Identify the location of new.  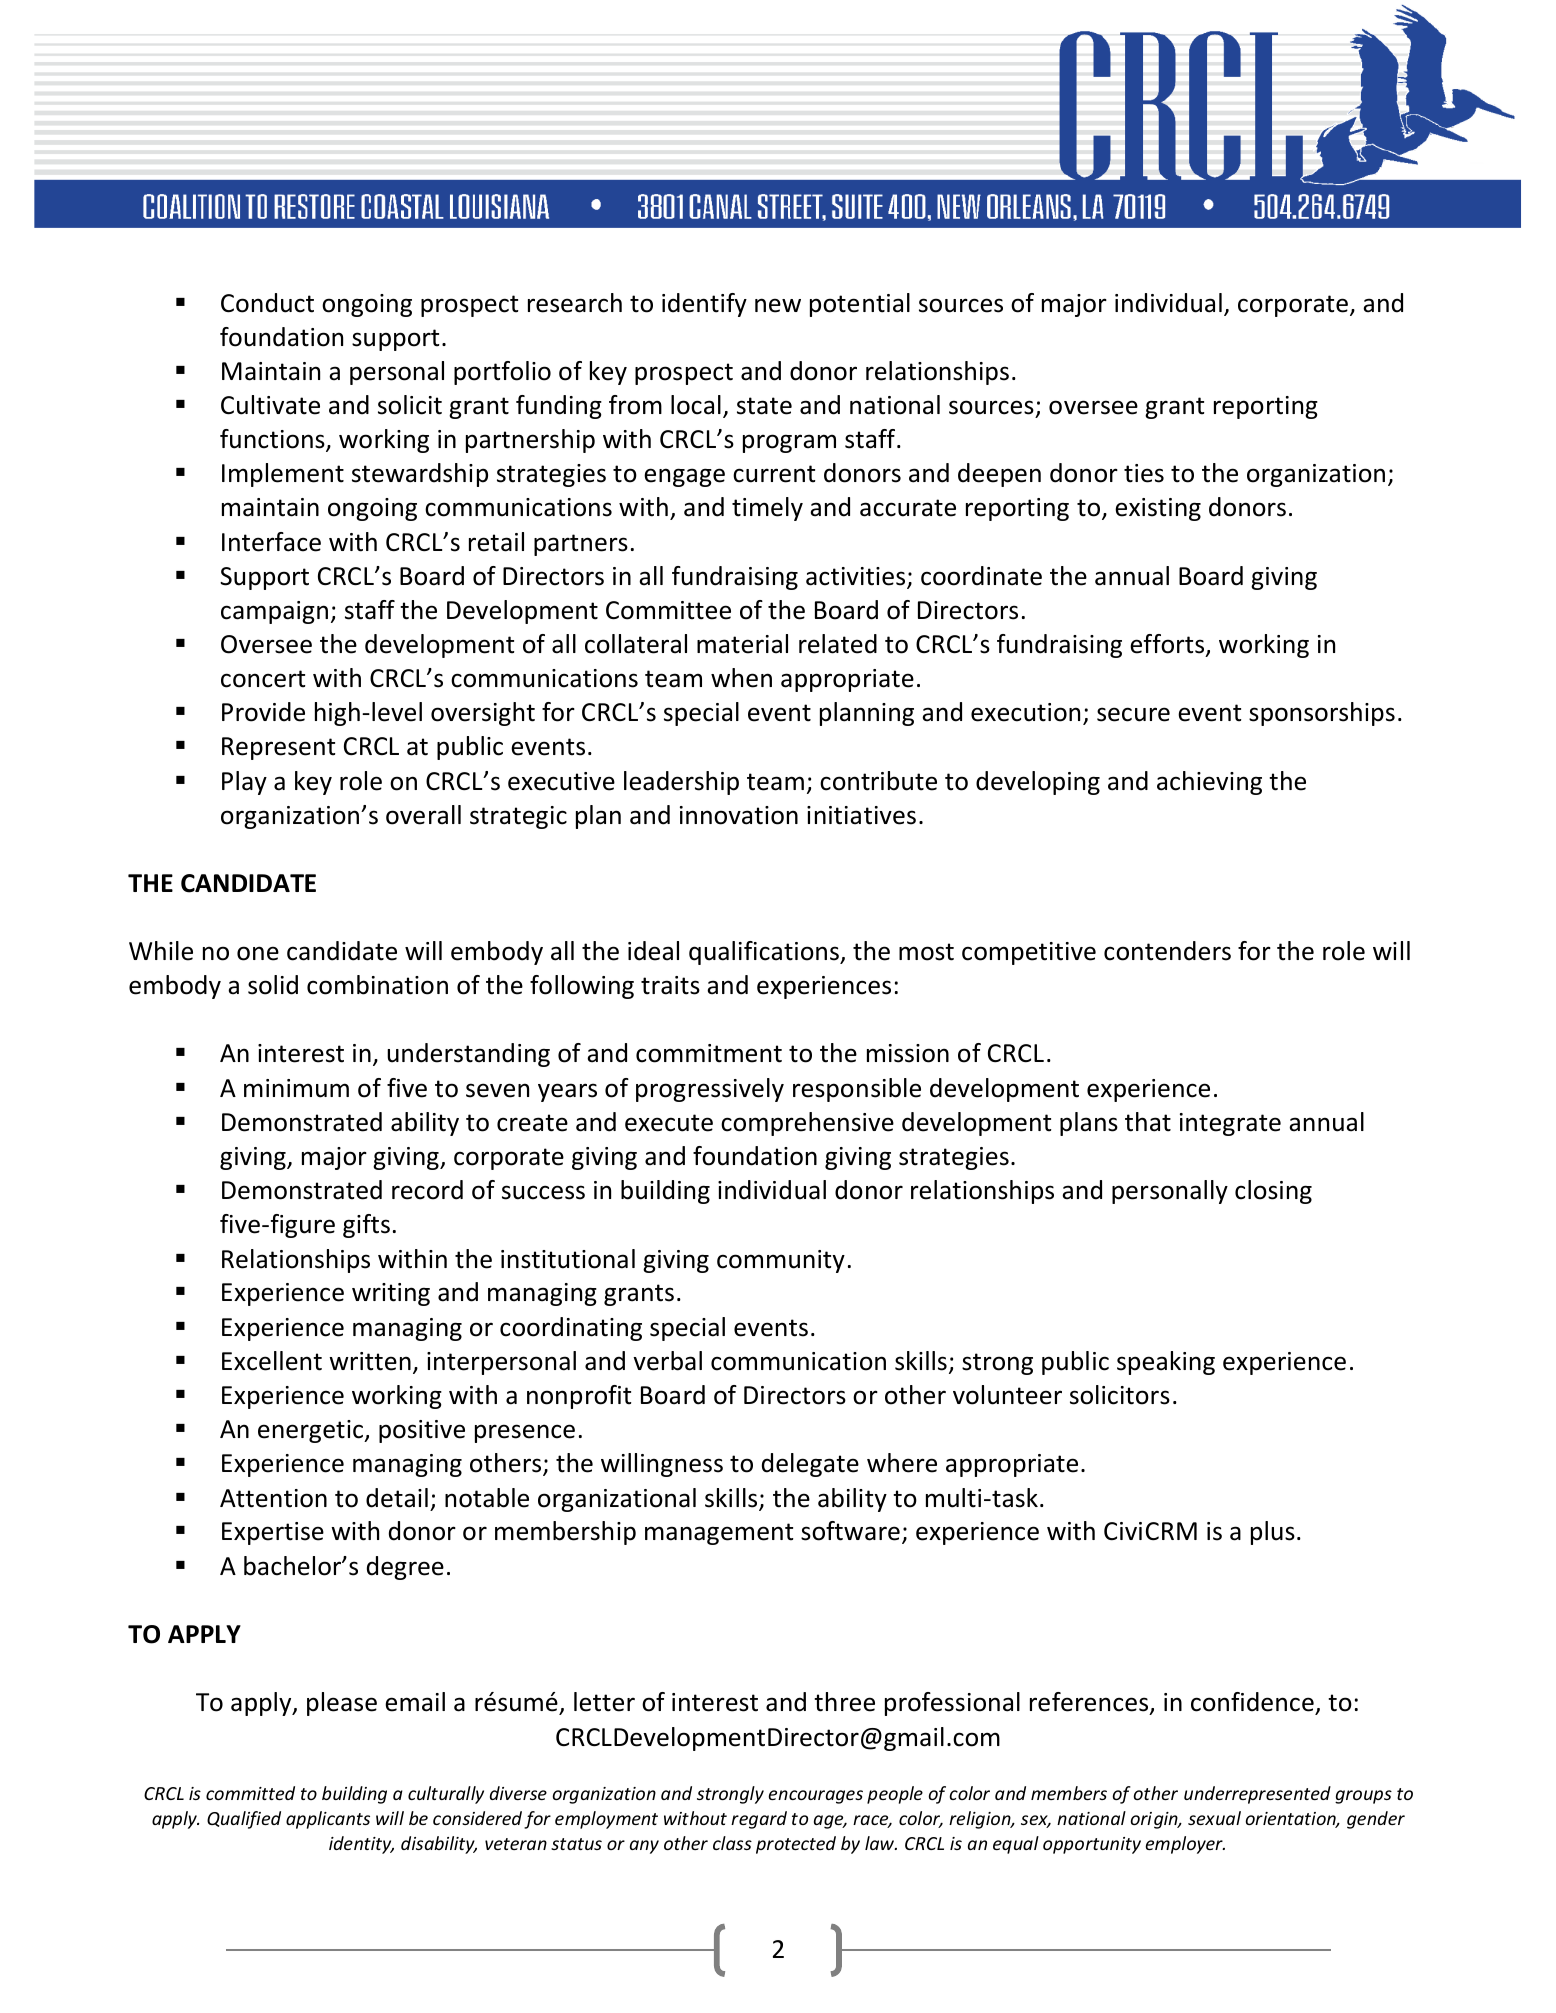
(778, 305).
